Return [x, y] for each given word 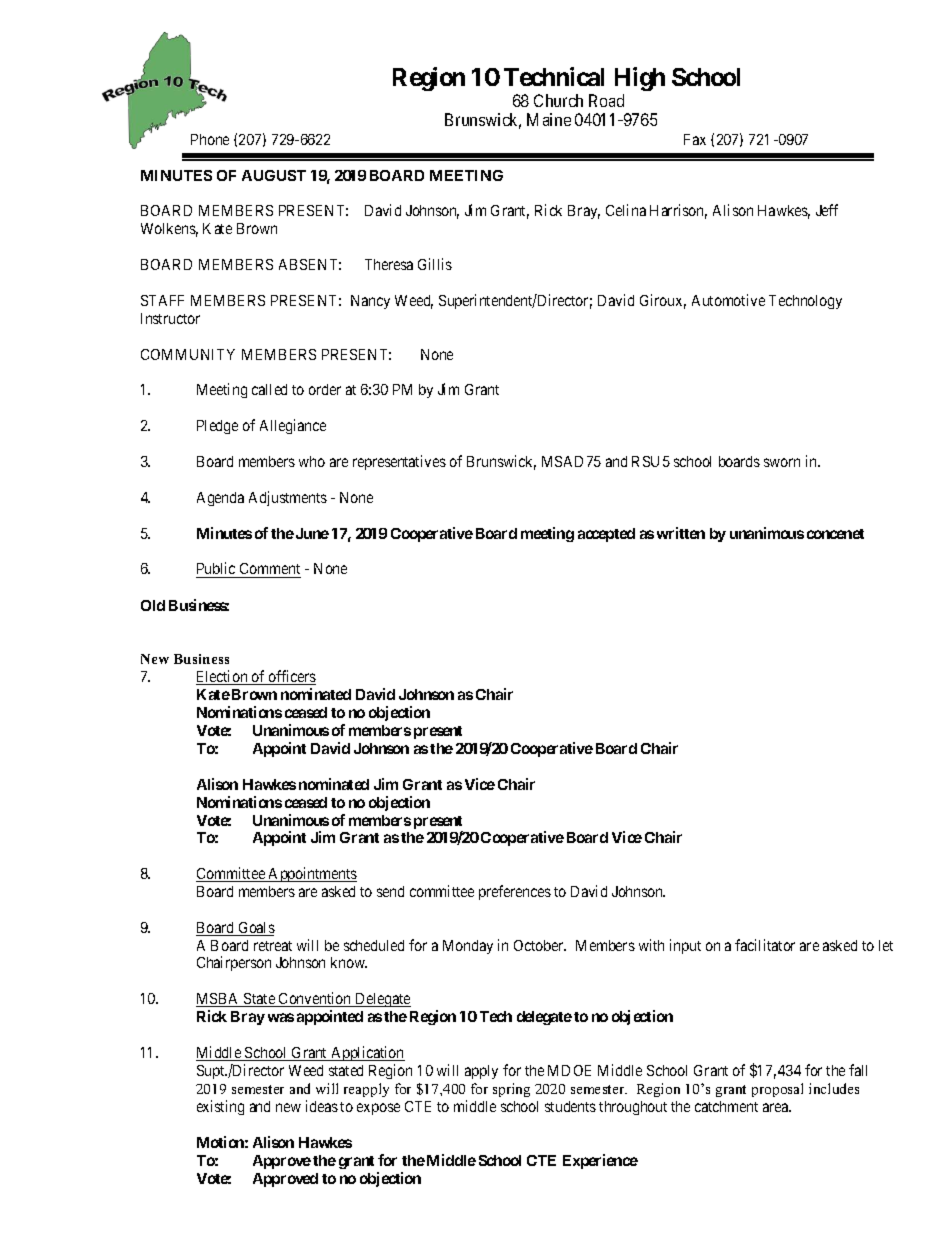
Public [217, 570]
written [681, 533]
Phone [210, 139]
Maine [549, 119]
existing [220, 1107]
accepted [606, 535]
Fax [695, 139]
